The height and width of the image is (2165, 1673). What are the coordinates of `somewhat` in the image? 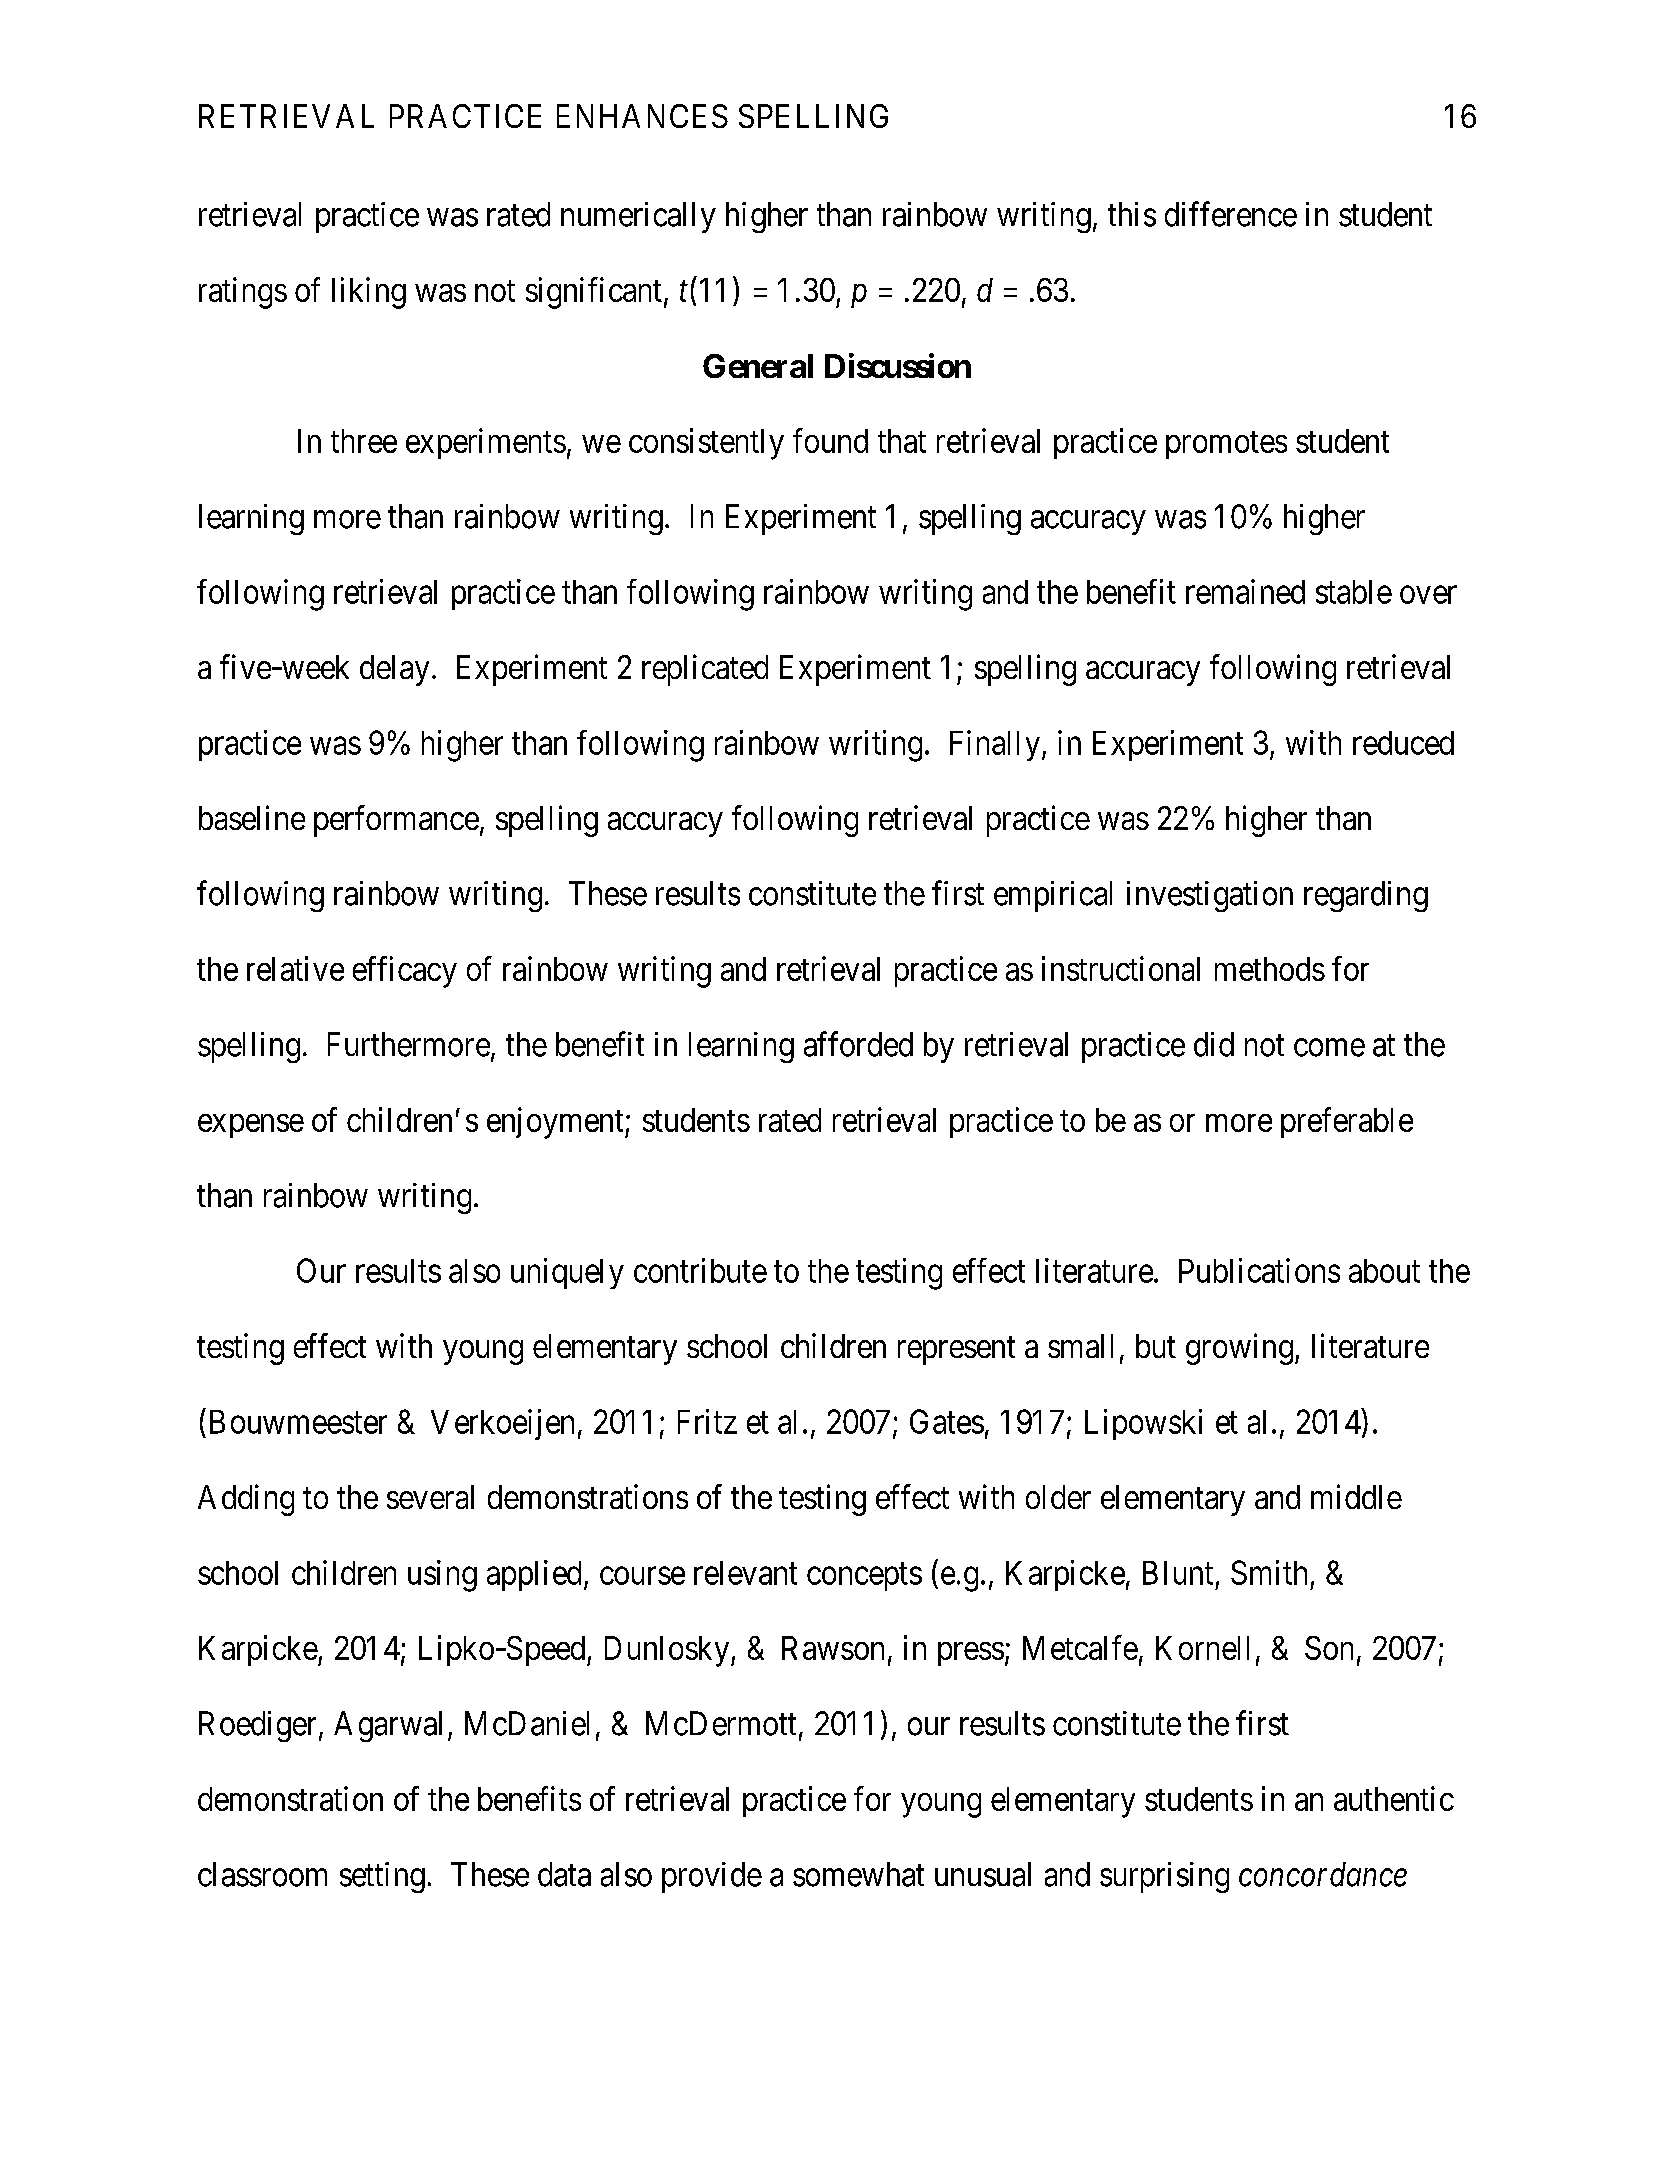 It's located at (858, 1874).
